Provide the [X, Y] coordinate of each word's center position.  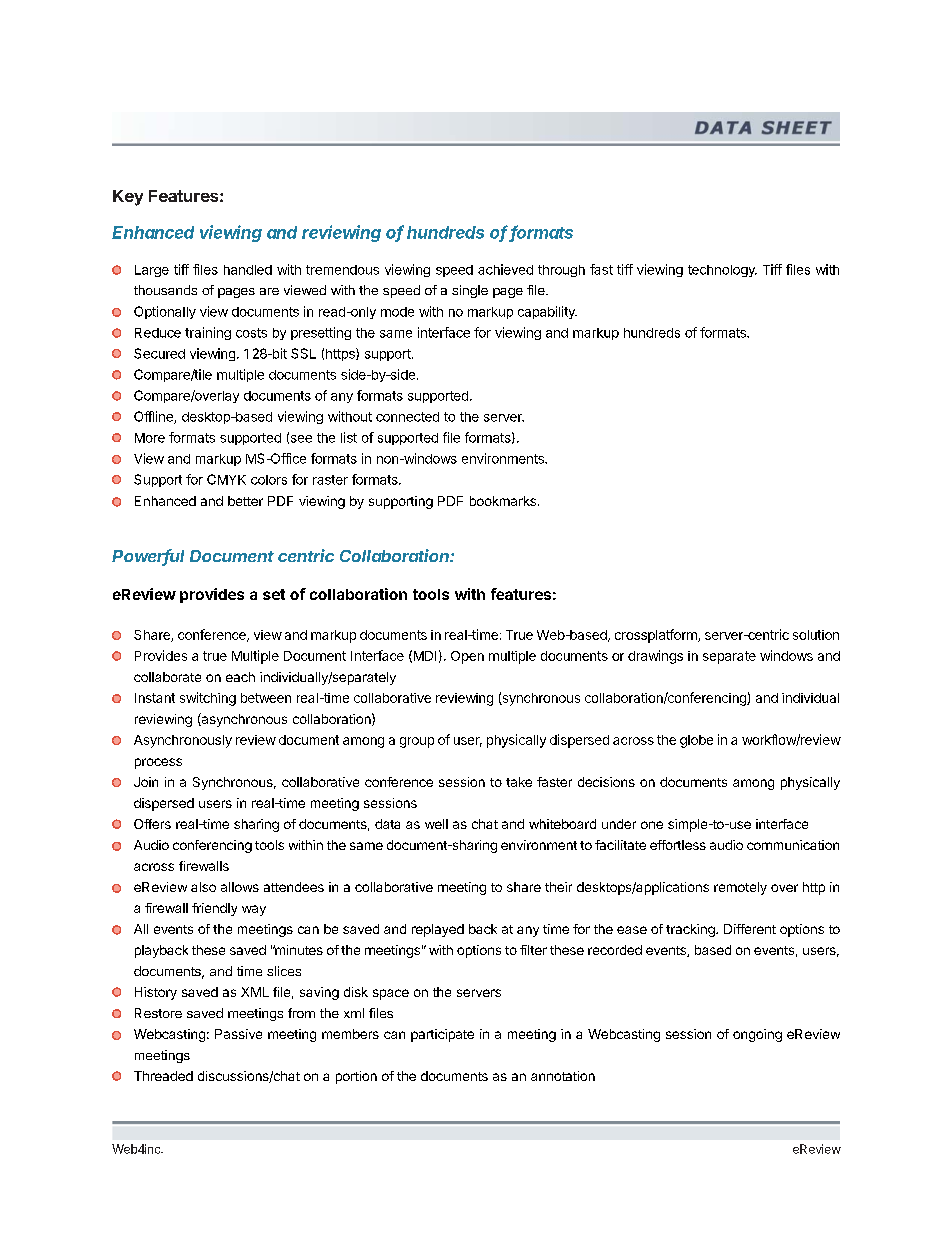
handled [248, 270]
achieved [505, 269]
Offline [154, 417]
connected [407, 417]
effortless [678, 845]
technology [722, 271]
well [436, 824]
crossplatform [657, 636]
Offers [152, 824]
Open [467, 657]
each [240, 677]
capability [547, 312]
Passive [238, 1034]
